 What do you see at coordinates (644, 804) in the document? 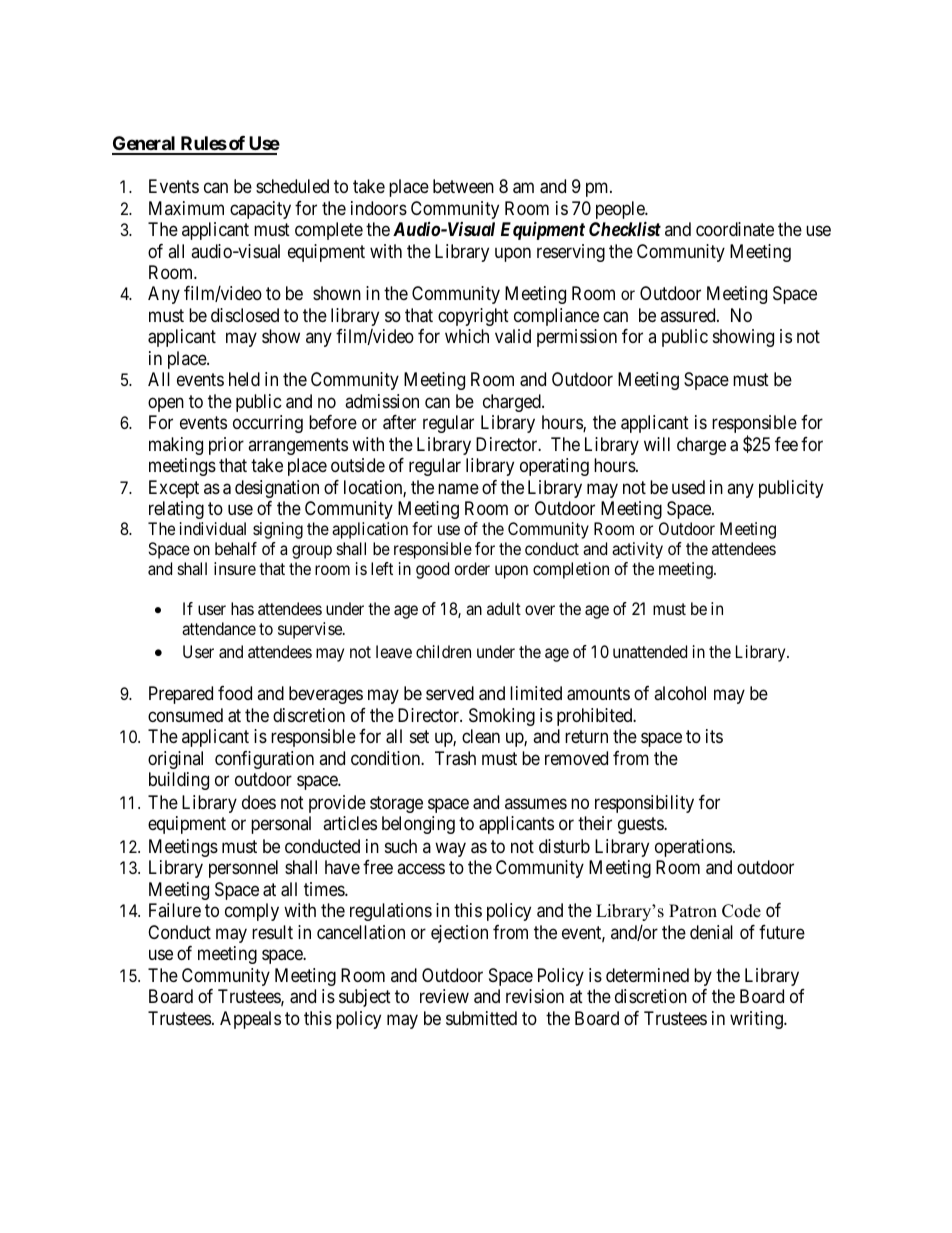
I see `responsibility` at bounding box center [644, 804].
